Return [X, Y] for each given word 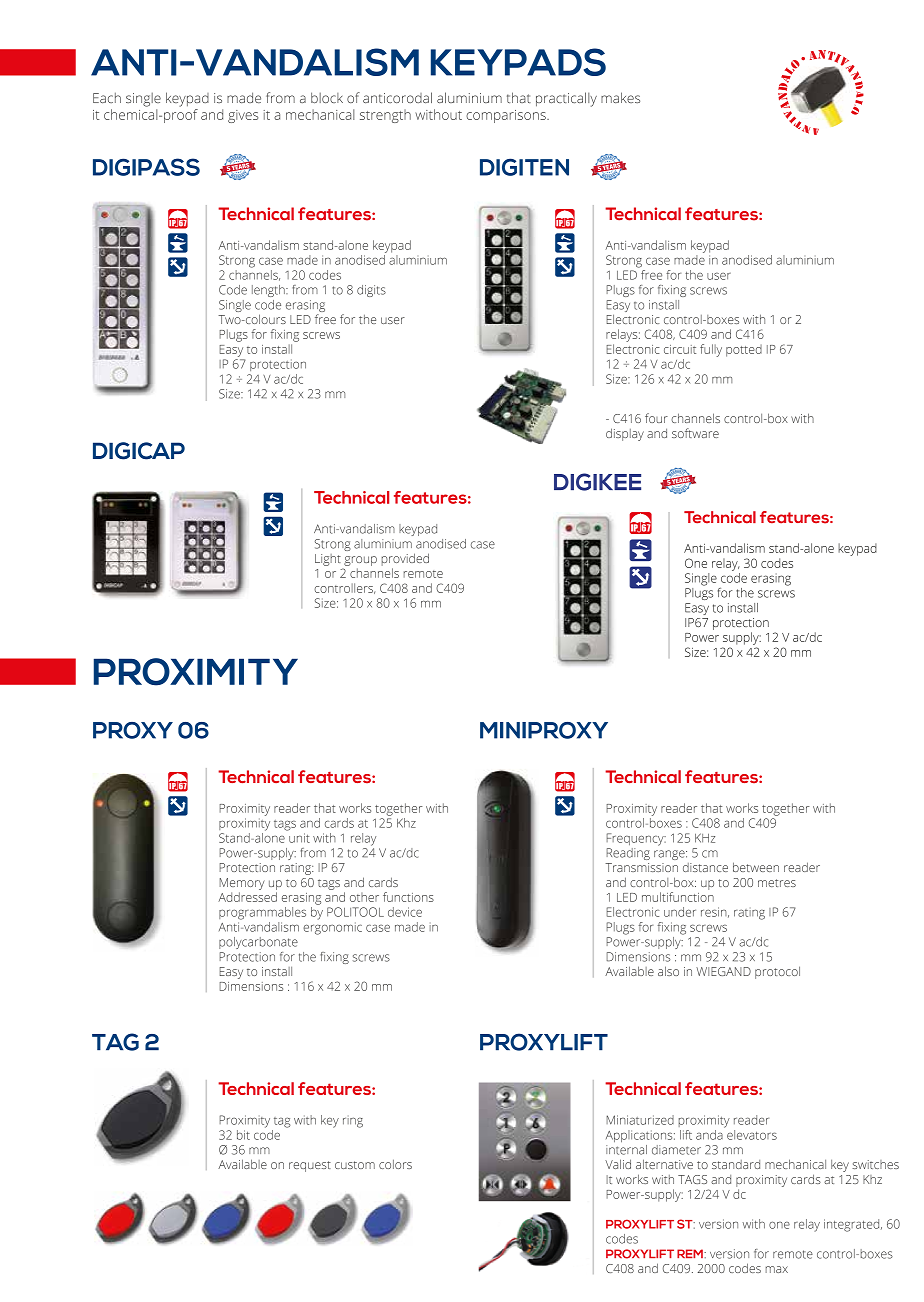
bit [243, 1135]
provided [405, 559]
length [269, 291]
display [625, 434]
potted [744, 350]
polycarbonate [258, 943]
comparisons [507, 116]
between [756, 867]
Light [328, 560]
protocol [777, 972]
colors [395, 1164]
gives [243, 116]
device [405, 912]
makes [620, 97]
